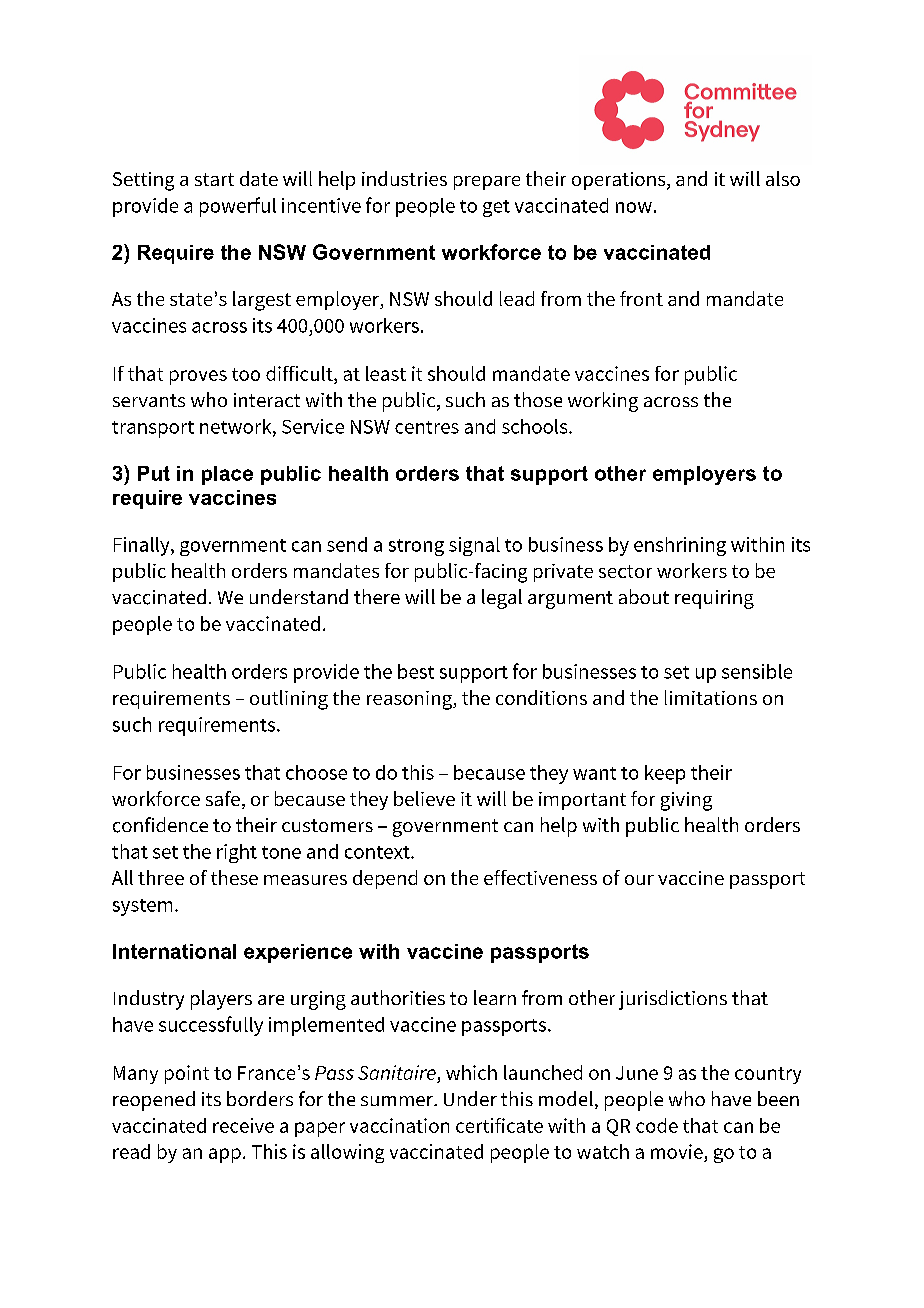 This document has height=1308, width=924. What do you see at coordinates (634, 207) in the document?
I see `now` at bounding box center [634, 207].
